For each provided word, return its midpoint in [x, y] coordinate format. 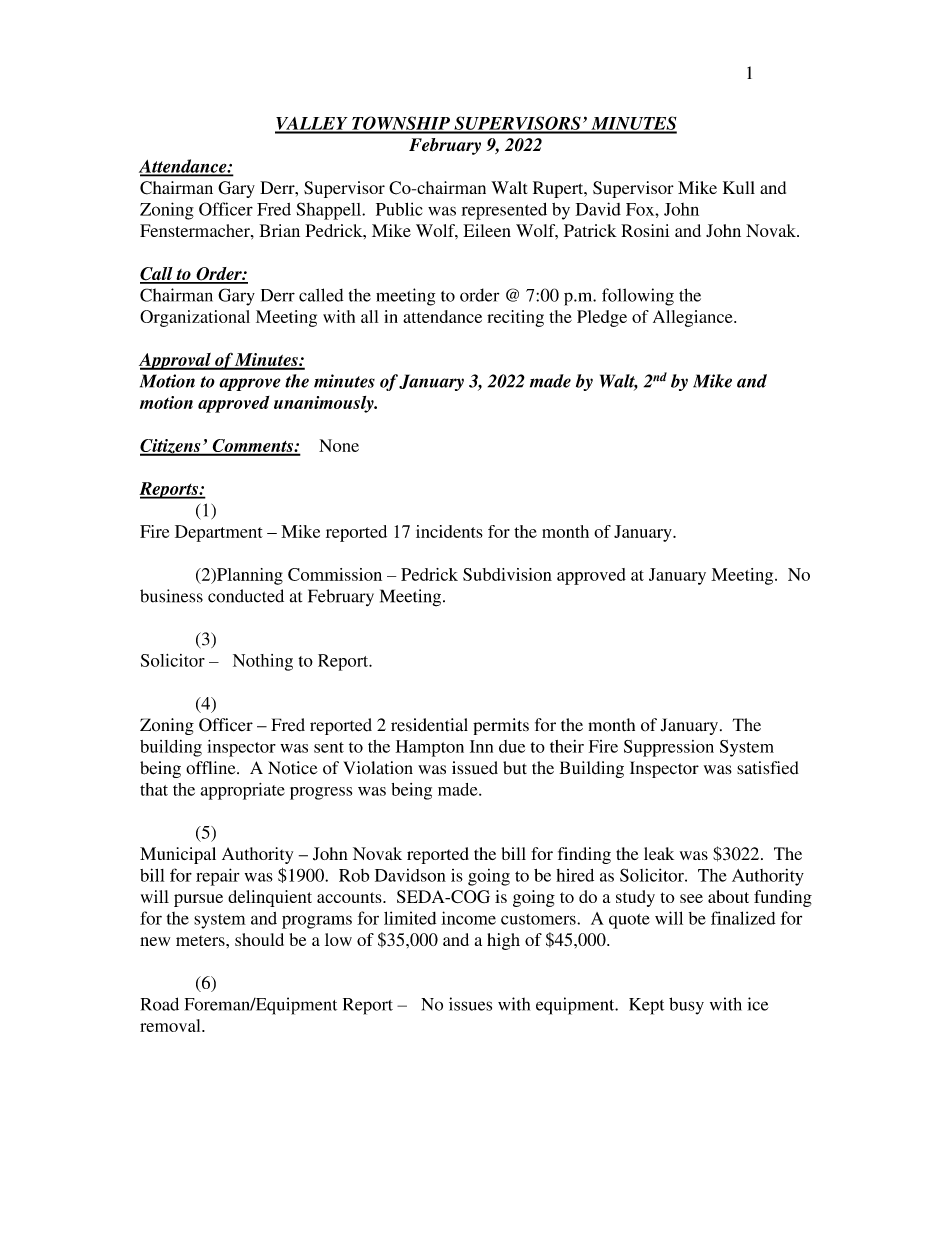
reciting [515, 318]
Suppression [669, 748]
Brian [279, 230]
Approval [176, 361]
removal [171, 1025]
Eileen [487, 230]
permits [501, 726]
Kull [739, 187]
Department [219, 533]
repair [217, 877]
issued [475, 768]
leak [659, 853]
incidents [449, 531]
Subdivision [507, 574]
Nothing [263, 662]
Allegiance [694, 318]
